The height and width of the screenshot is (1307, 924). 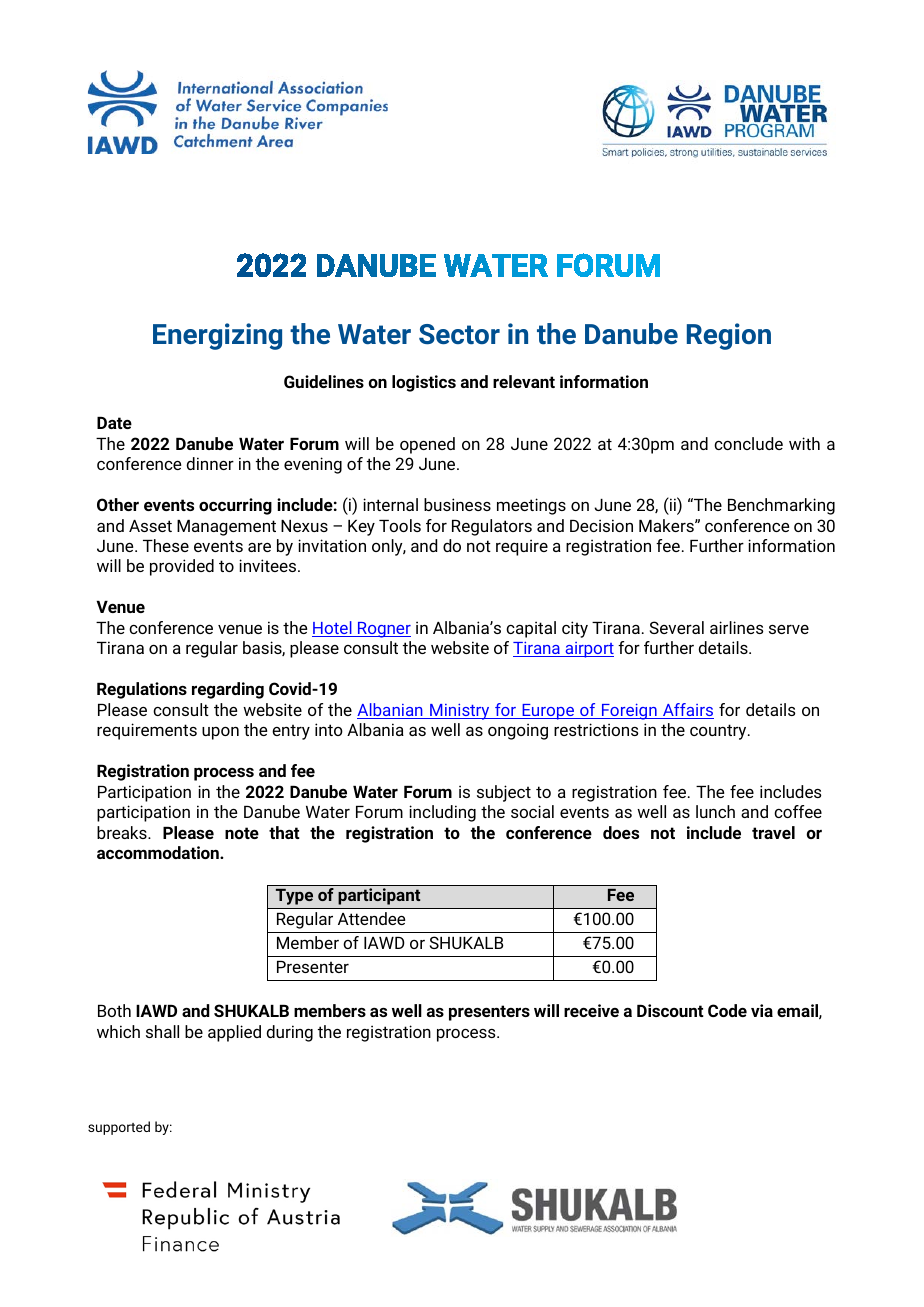 I want to click on country, so click(x=719, y=732).
